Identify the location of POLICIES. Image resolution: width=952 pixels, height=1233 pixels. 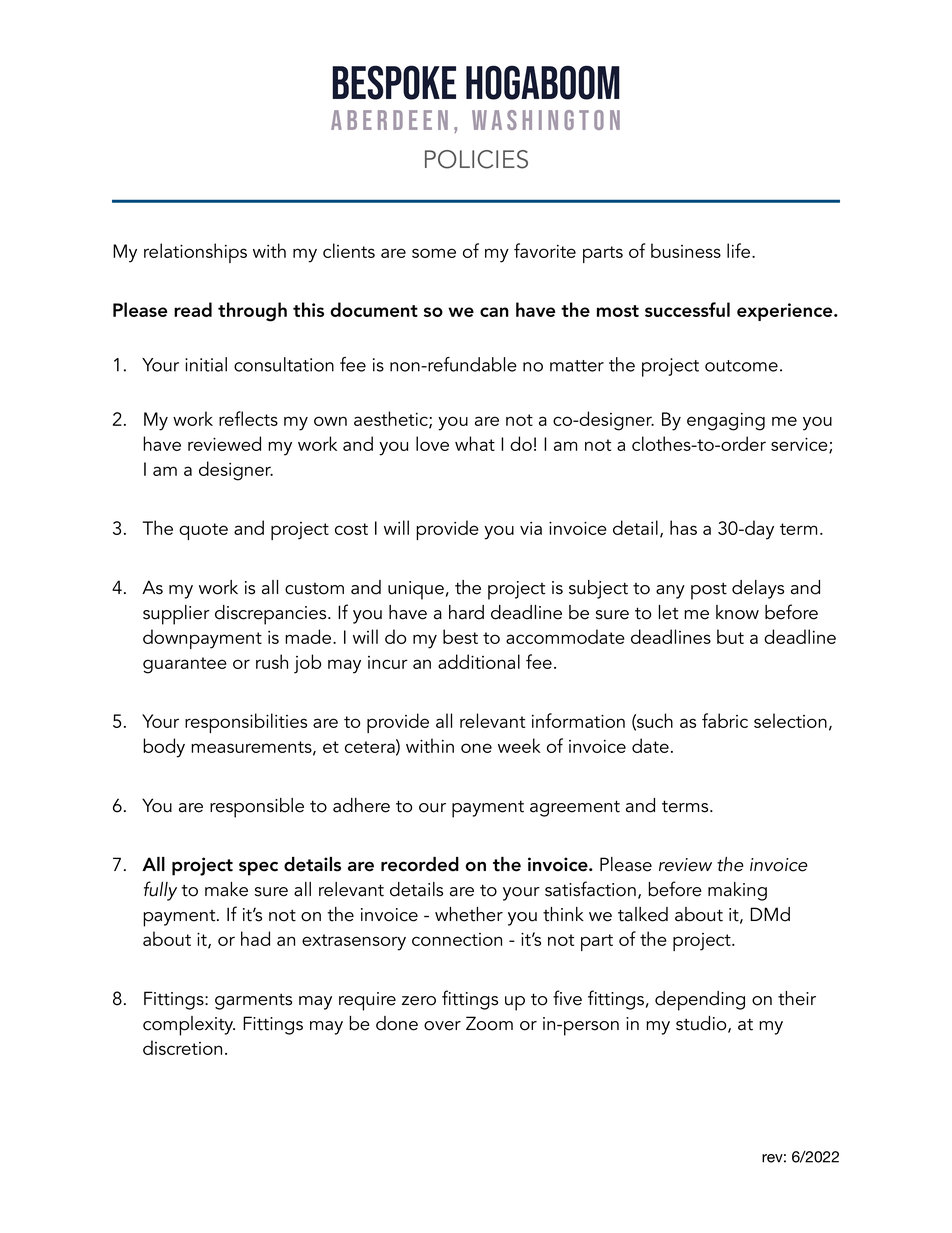
(476, 159).
